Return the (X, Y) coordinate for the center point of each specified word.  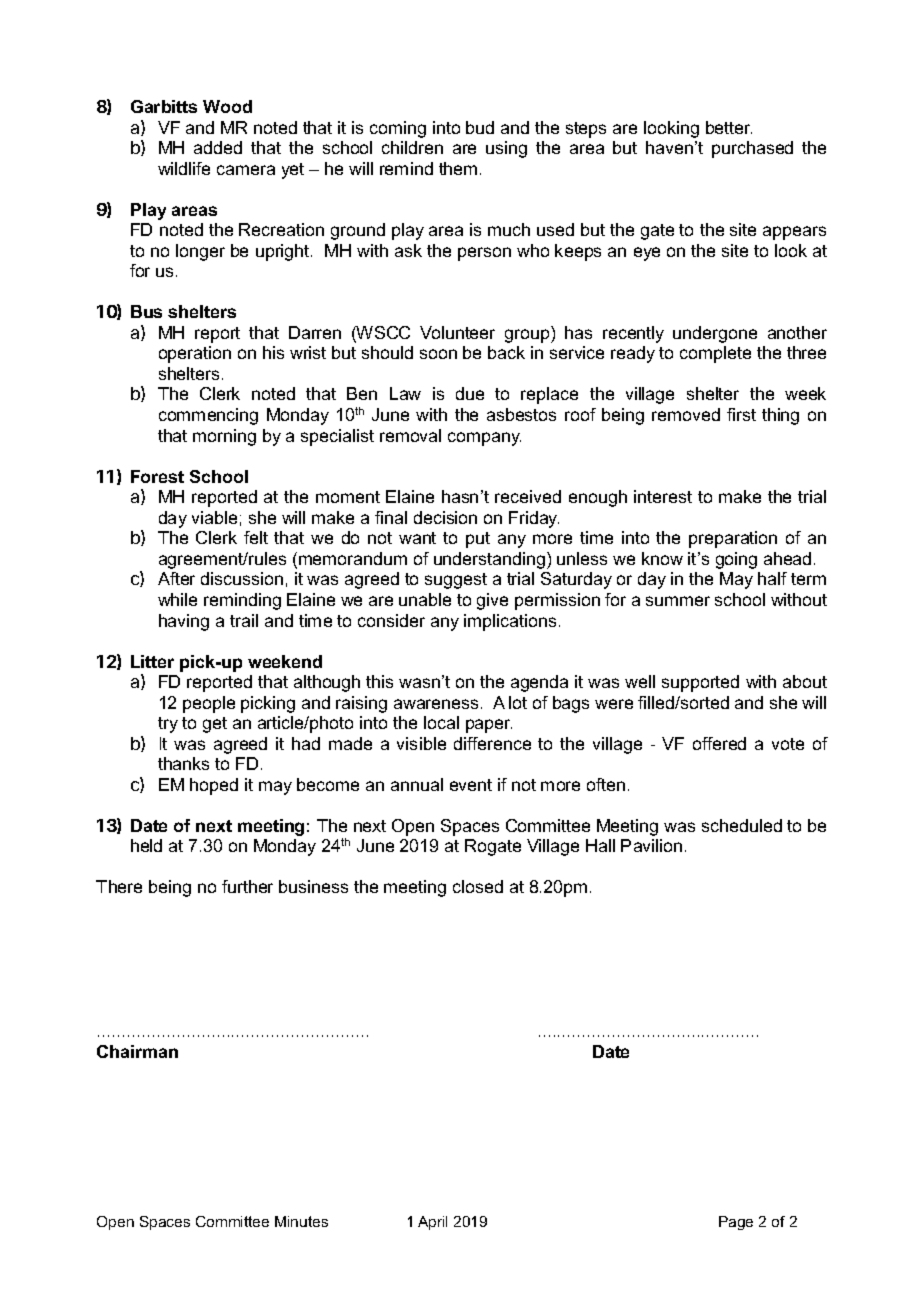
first (741, 414)
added (218, 147)
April (432, 1223)
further (247, 886)
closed (478, 886)
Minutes (301, 1221)
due (470, 393)
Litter (152, 661)
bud (480, 127)
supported (700, 683)
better (729, 127)
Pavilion (651, 845)
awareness (436, 704)
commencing (208, 416)
